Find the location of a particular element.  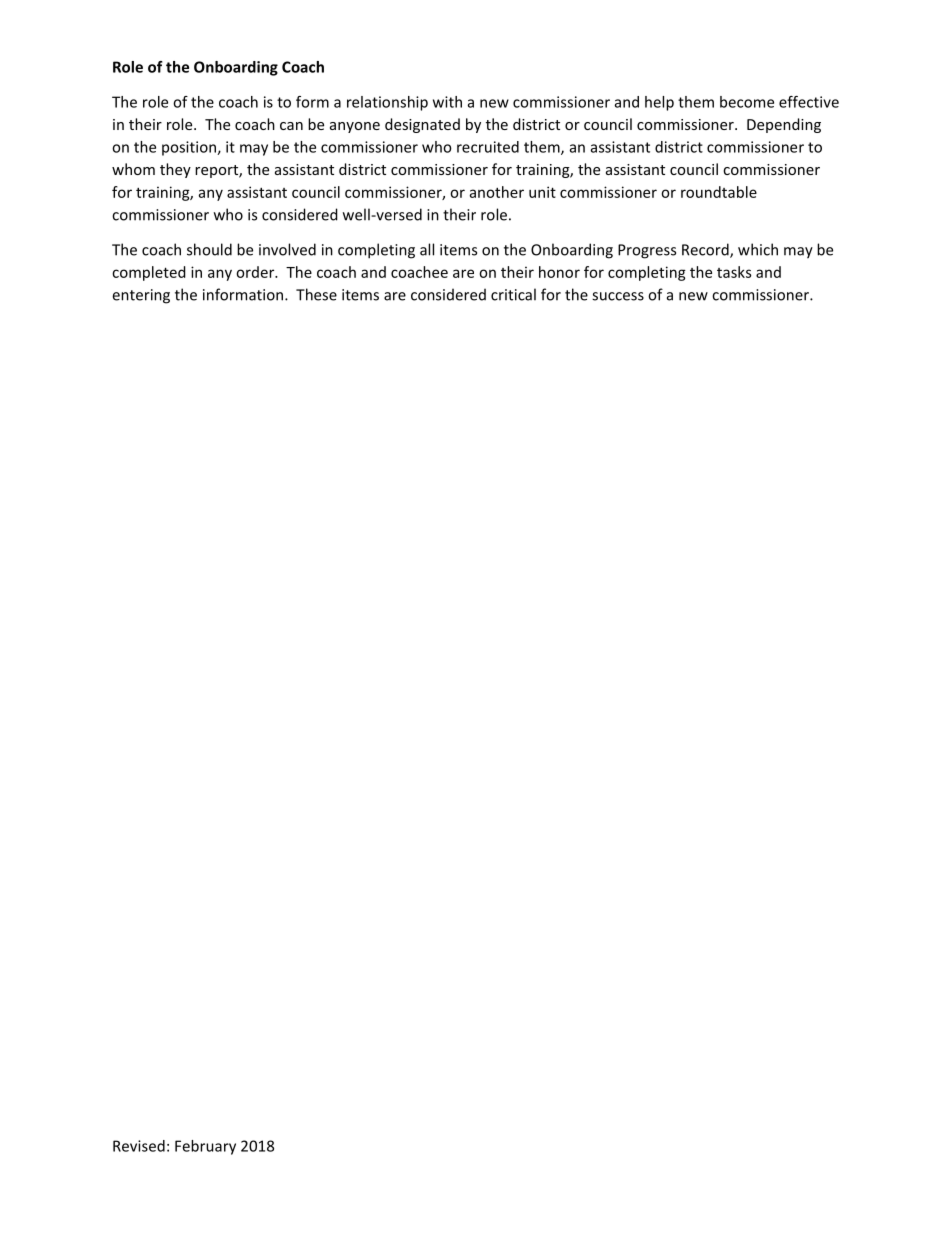

February is located at coordinates (205, 1147).
